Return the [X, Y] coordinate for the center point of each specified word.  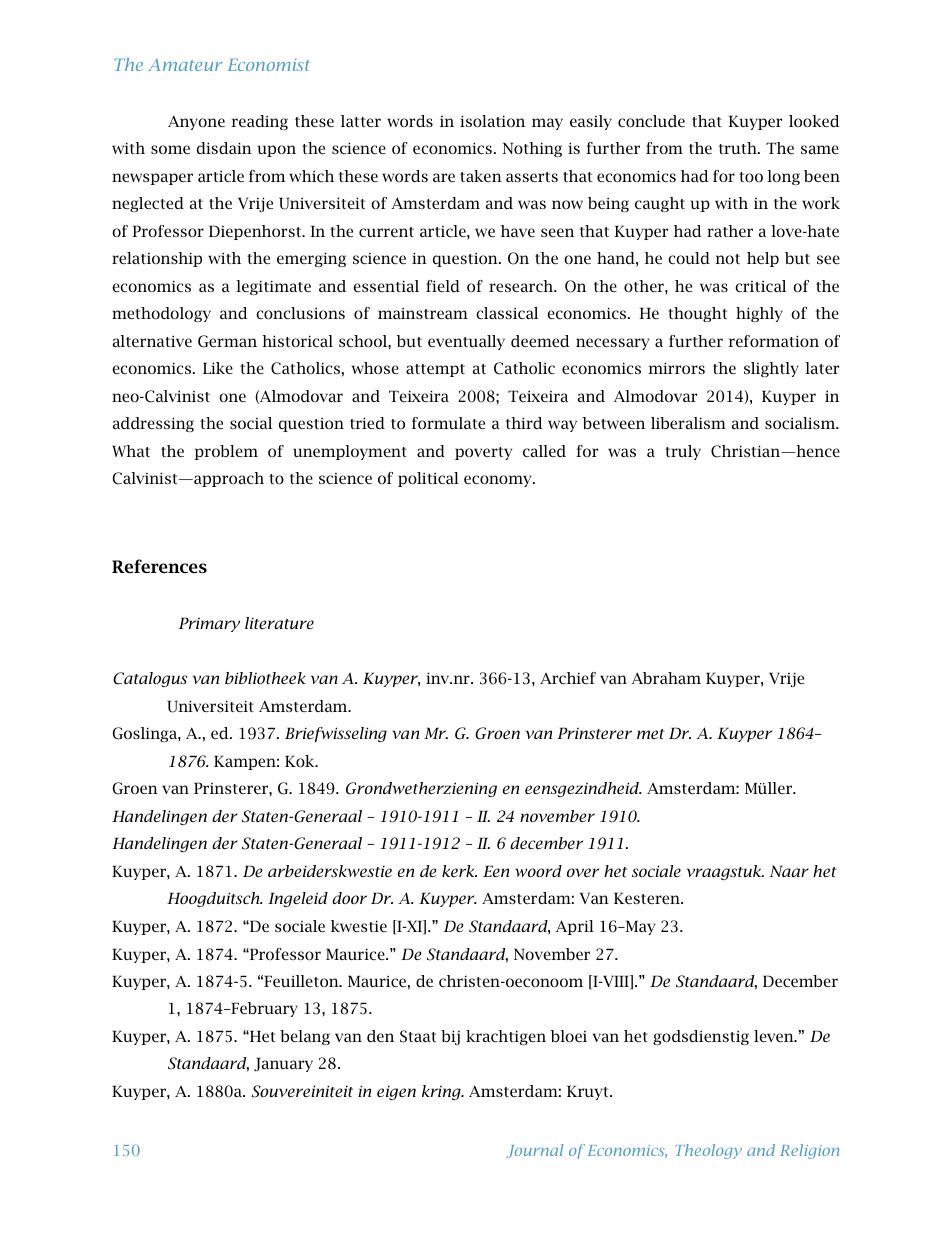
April [575, 927]
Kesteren [648, 898]
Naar [789, 871]
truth [739, 148]
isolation [492, 121]
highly [759, 314]
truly [683, 452]
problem [226, 452]
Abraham [666, 678]
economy [499, 481]
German [227, 341]
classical [507, 313]
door [349, 898]
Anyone [196, 122]
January [283, 1064]
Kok [301, 761]
